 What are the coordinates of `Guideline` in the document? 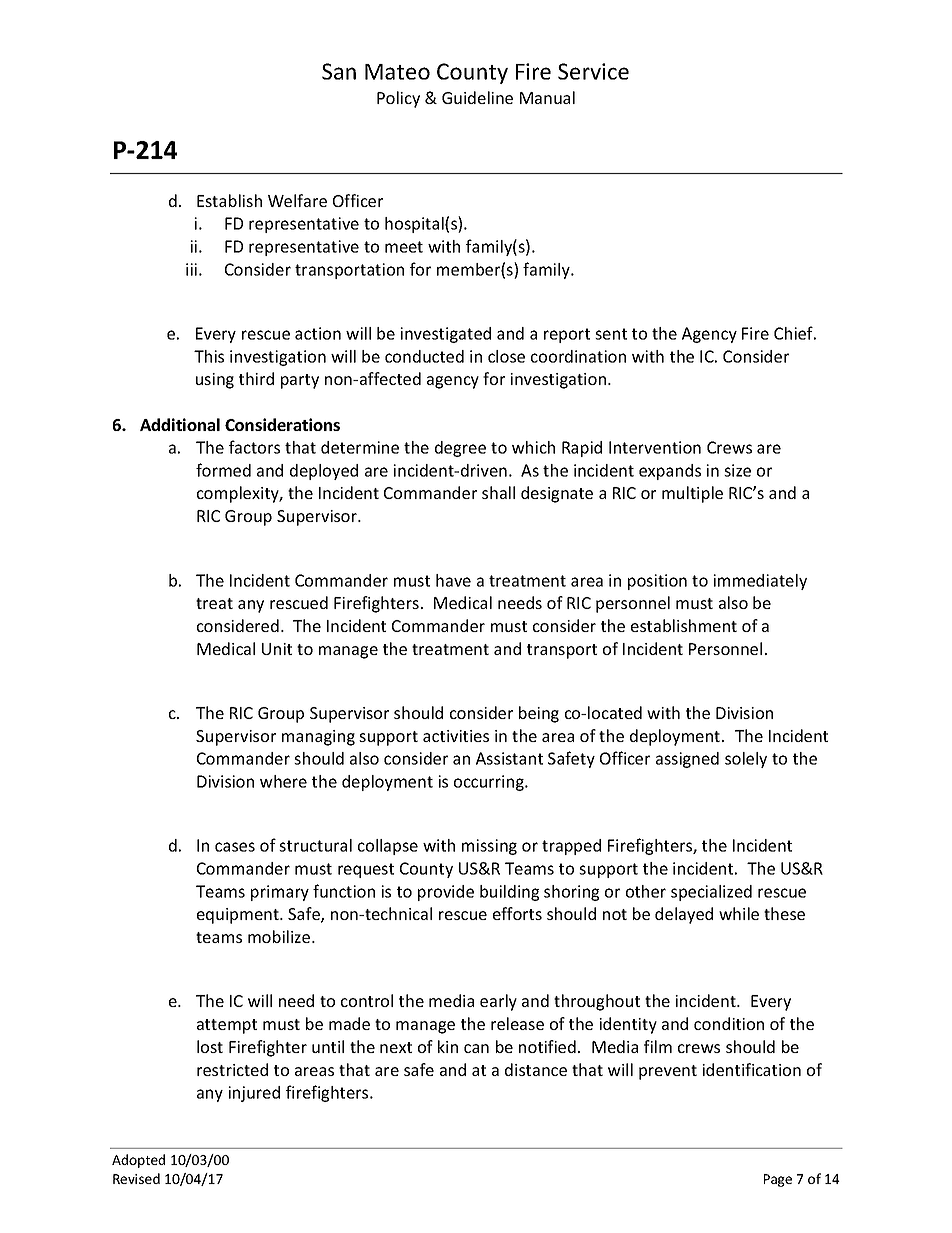 It's located at (477, 97).
